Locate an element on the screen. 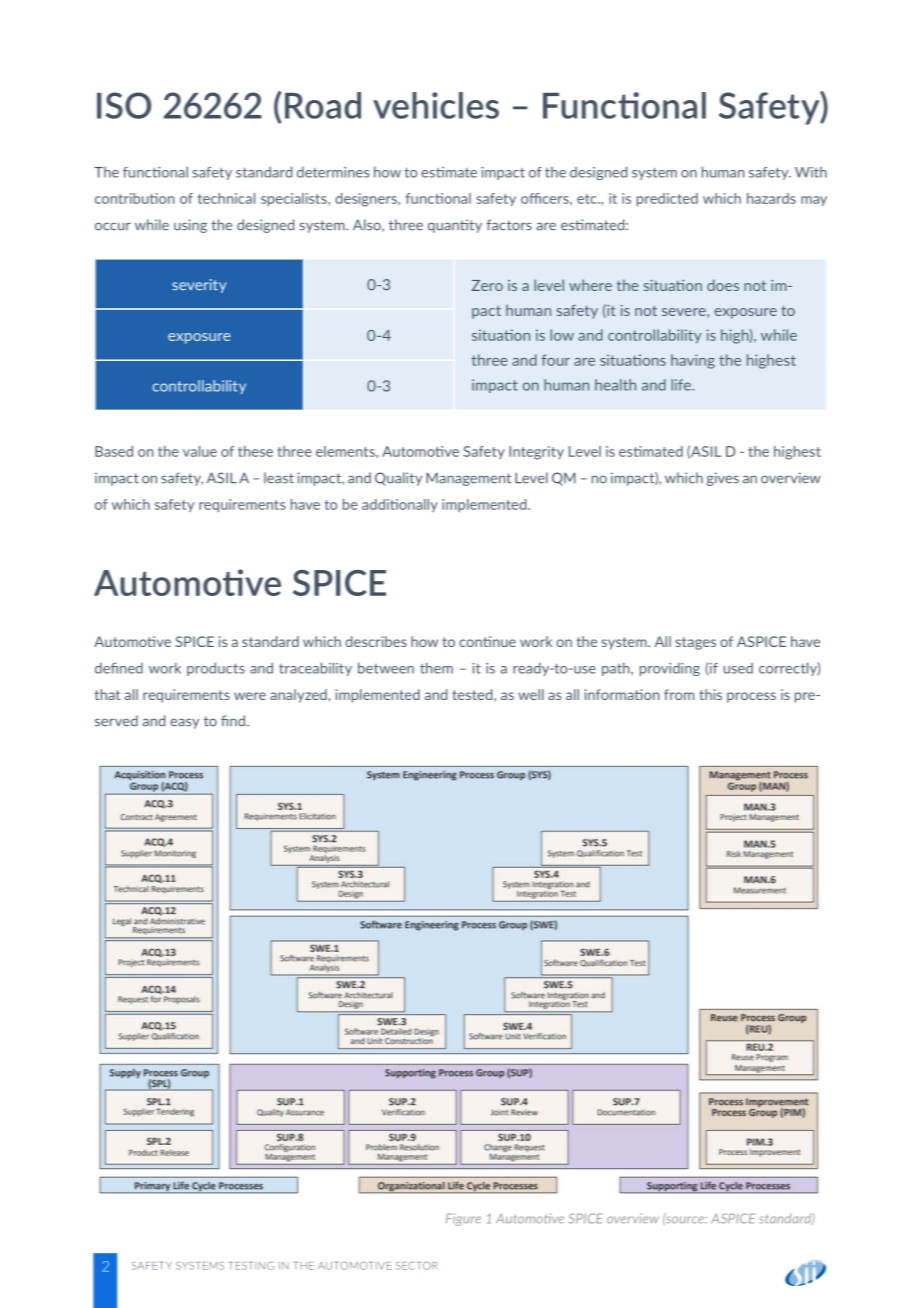 The width and height of the screenshot is (924, 1308). SECTOR is located at coordinates (417, 1266).
